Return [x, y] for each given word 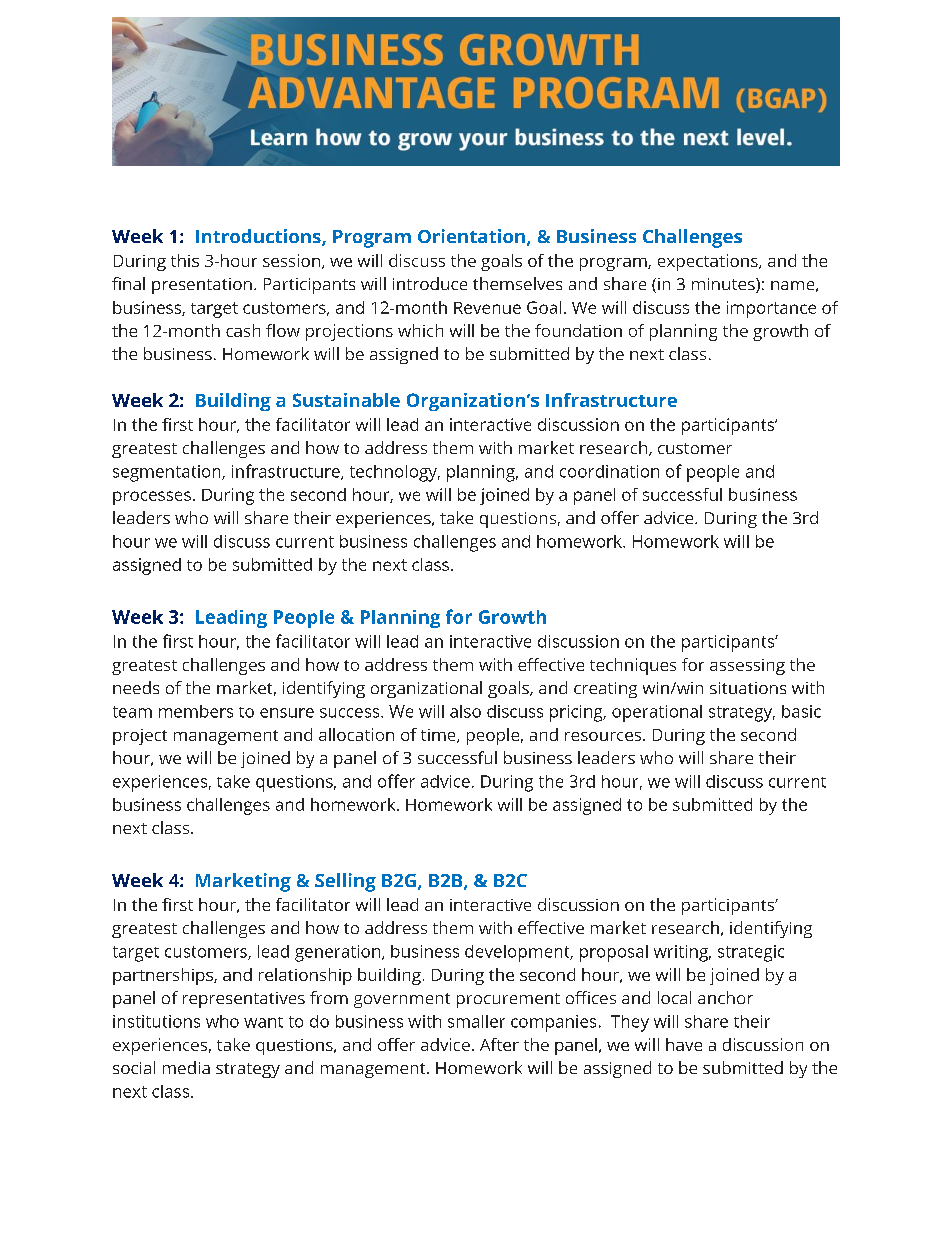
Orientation [471, 236]
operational [657, 713]
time [439, 736]
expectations [709, 262]
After [499, 1044]
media [186, 1067]
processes [152, 498]
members [196, 711]
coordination [609, 471]
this [185, 260]
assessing [747, 667]
